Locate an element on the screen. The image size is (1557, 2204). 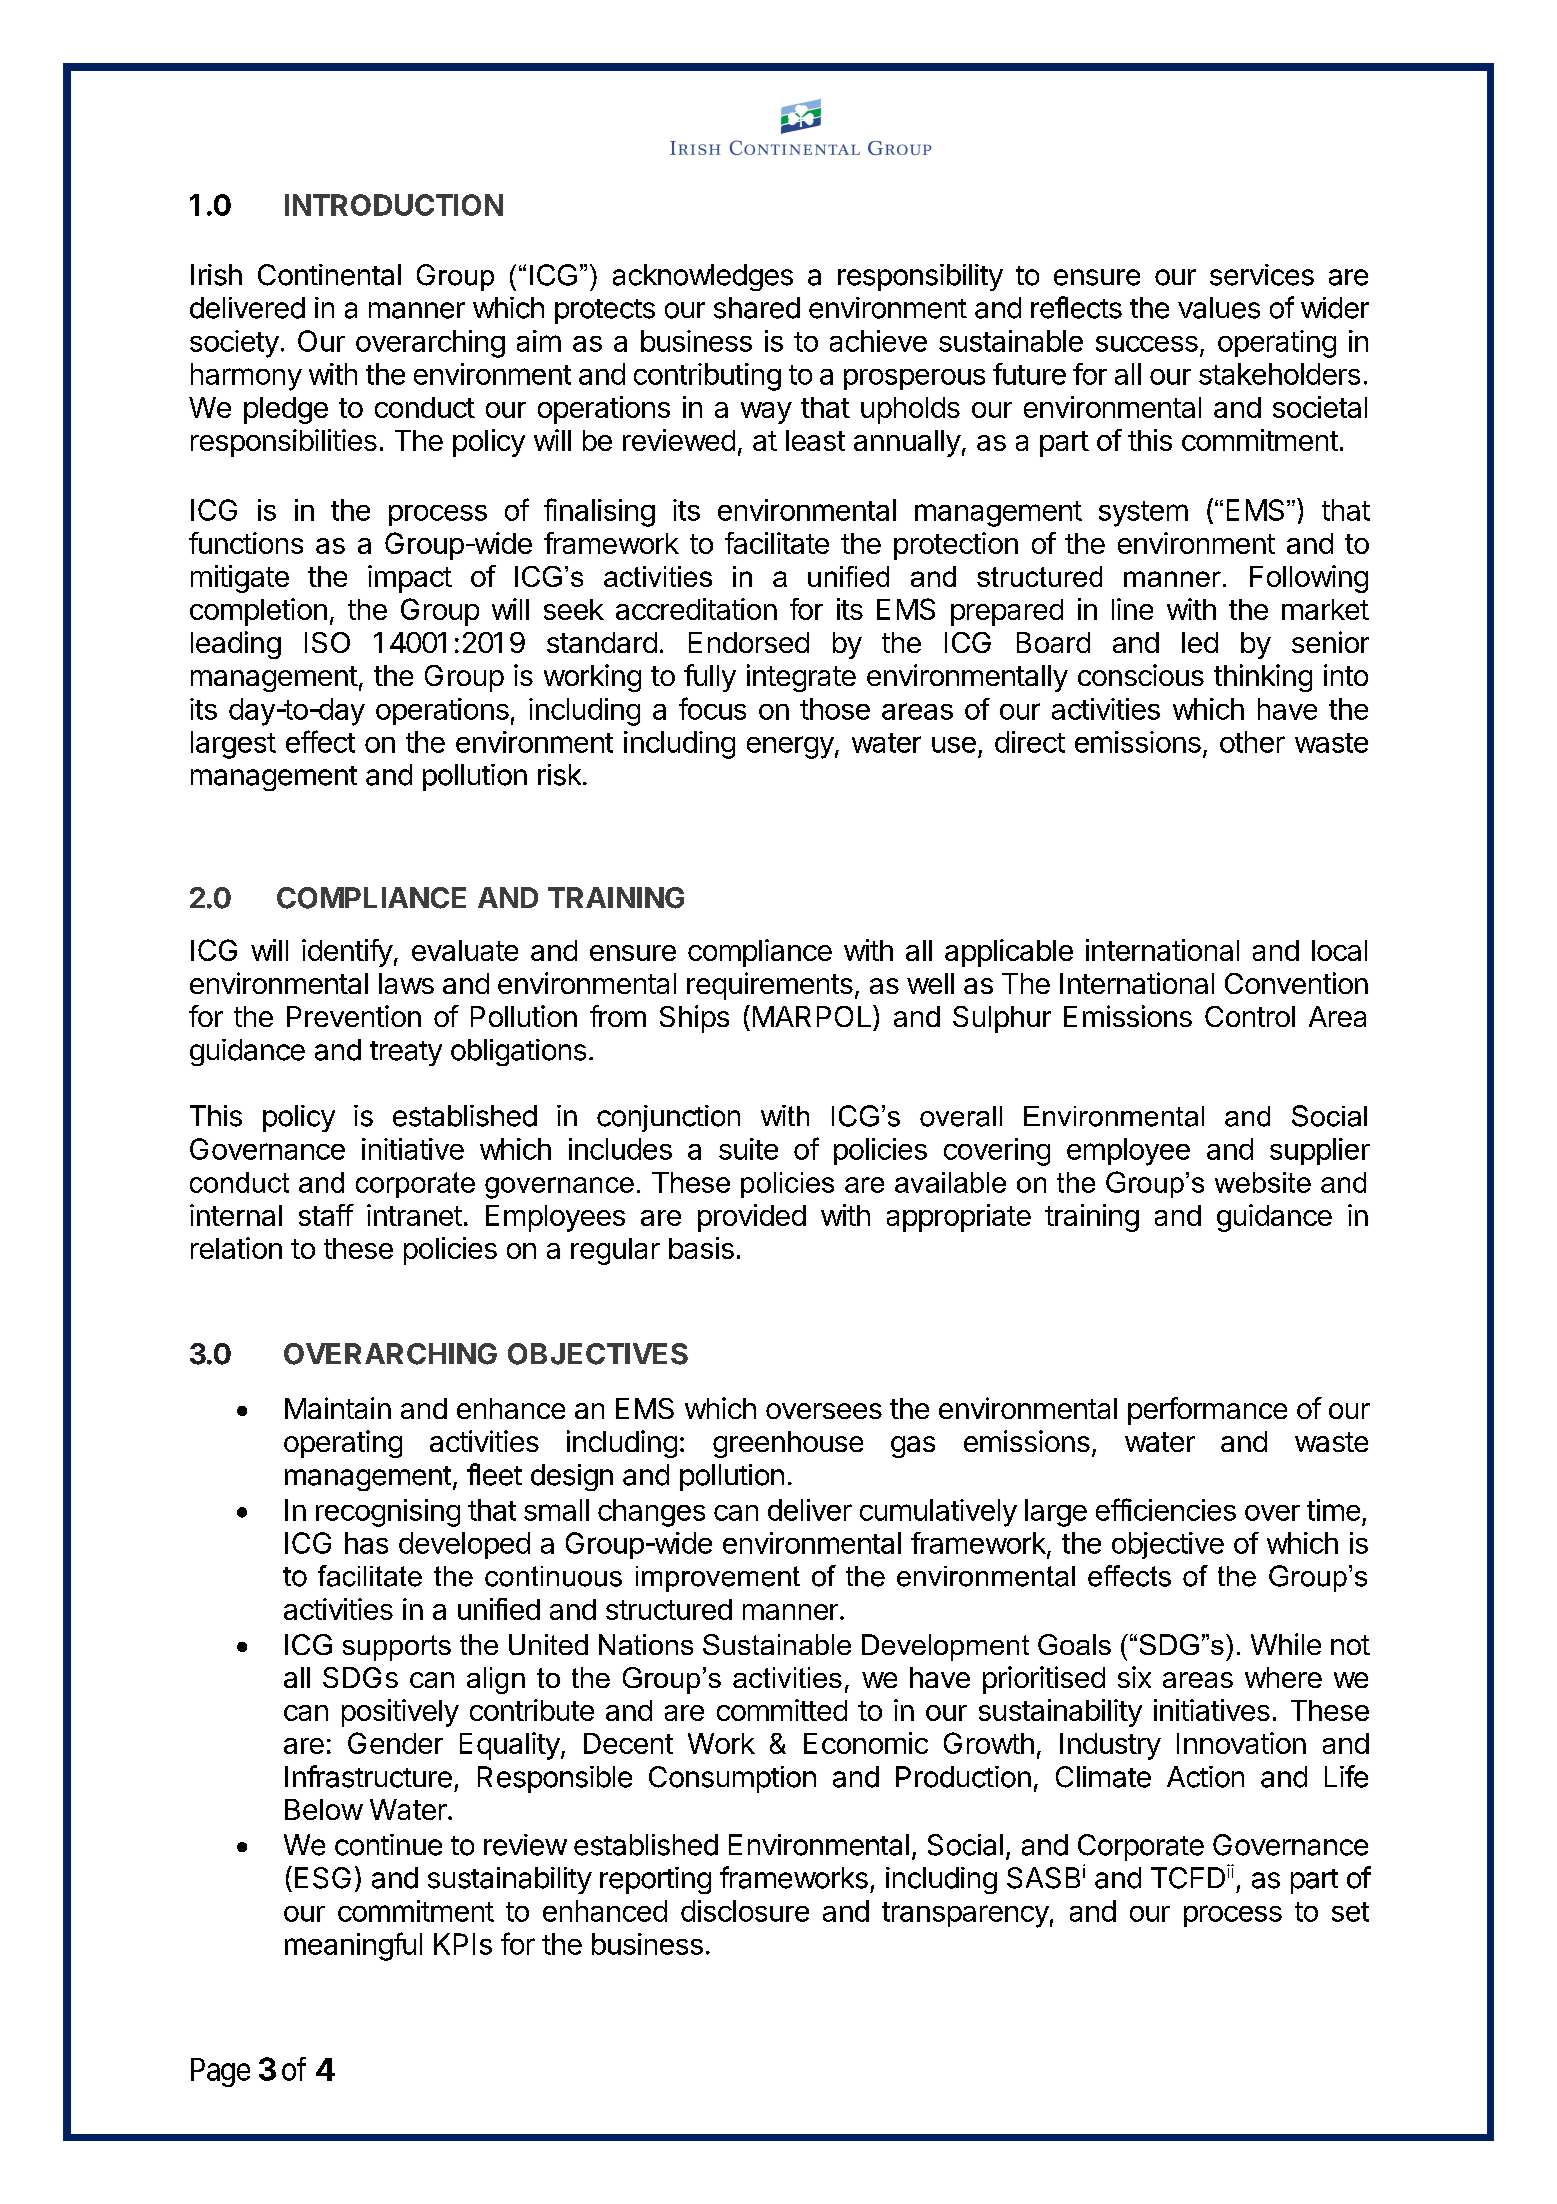
suite is located at coordinates (748, 1149).
